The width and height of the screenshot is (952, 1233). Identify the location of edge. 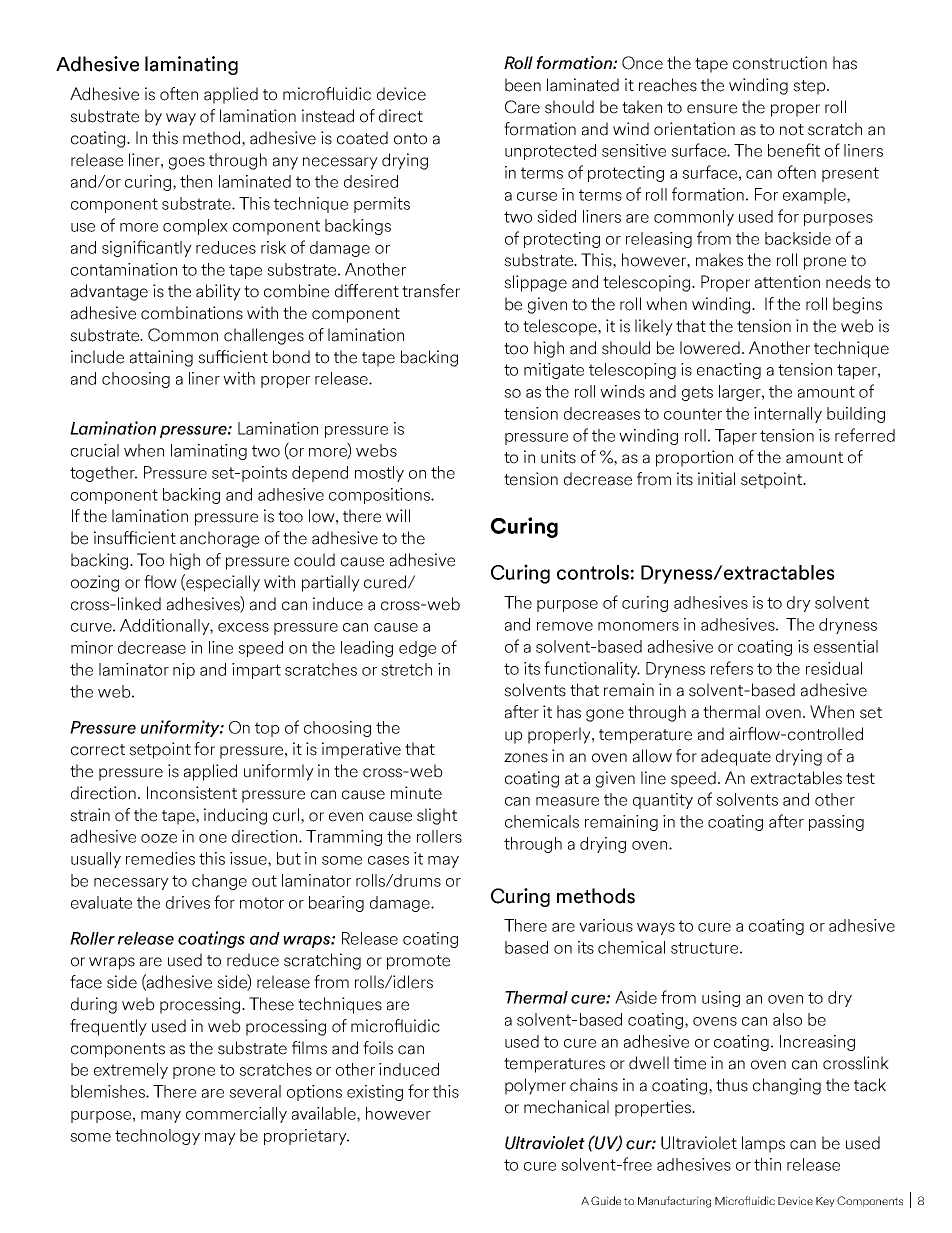
(417, 649).
